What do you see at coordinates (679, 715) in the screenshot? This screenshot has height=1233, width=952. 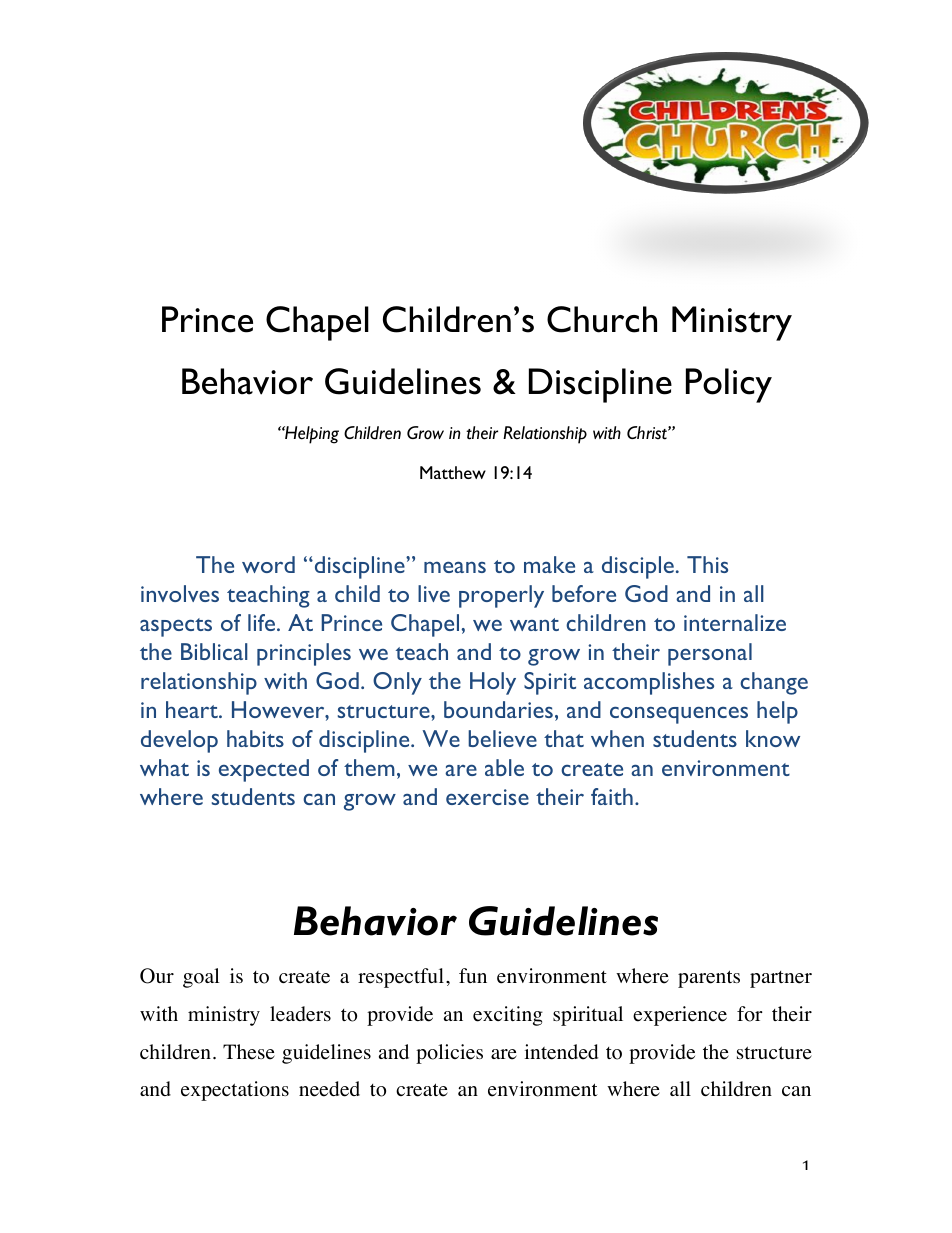 I see `consequences` at bounding box center [679, 715].
